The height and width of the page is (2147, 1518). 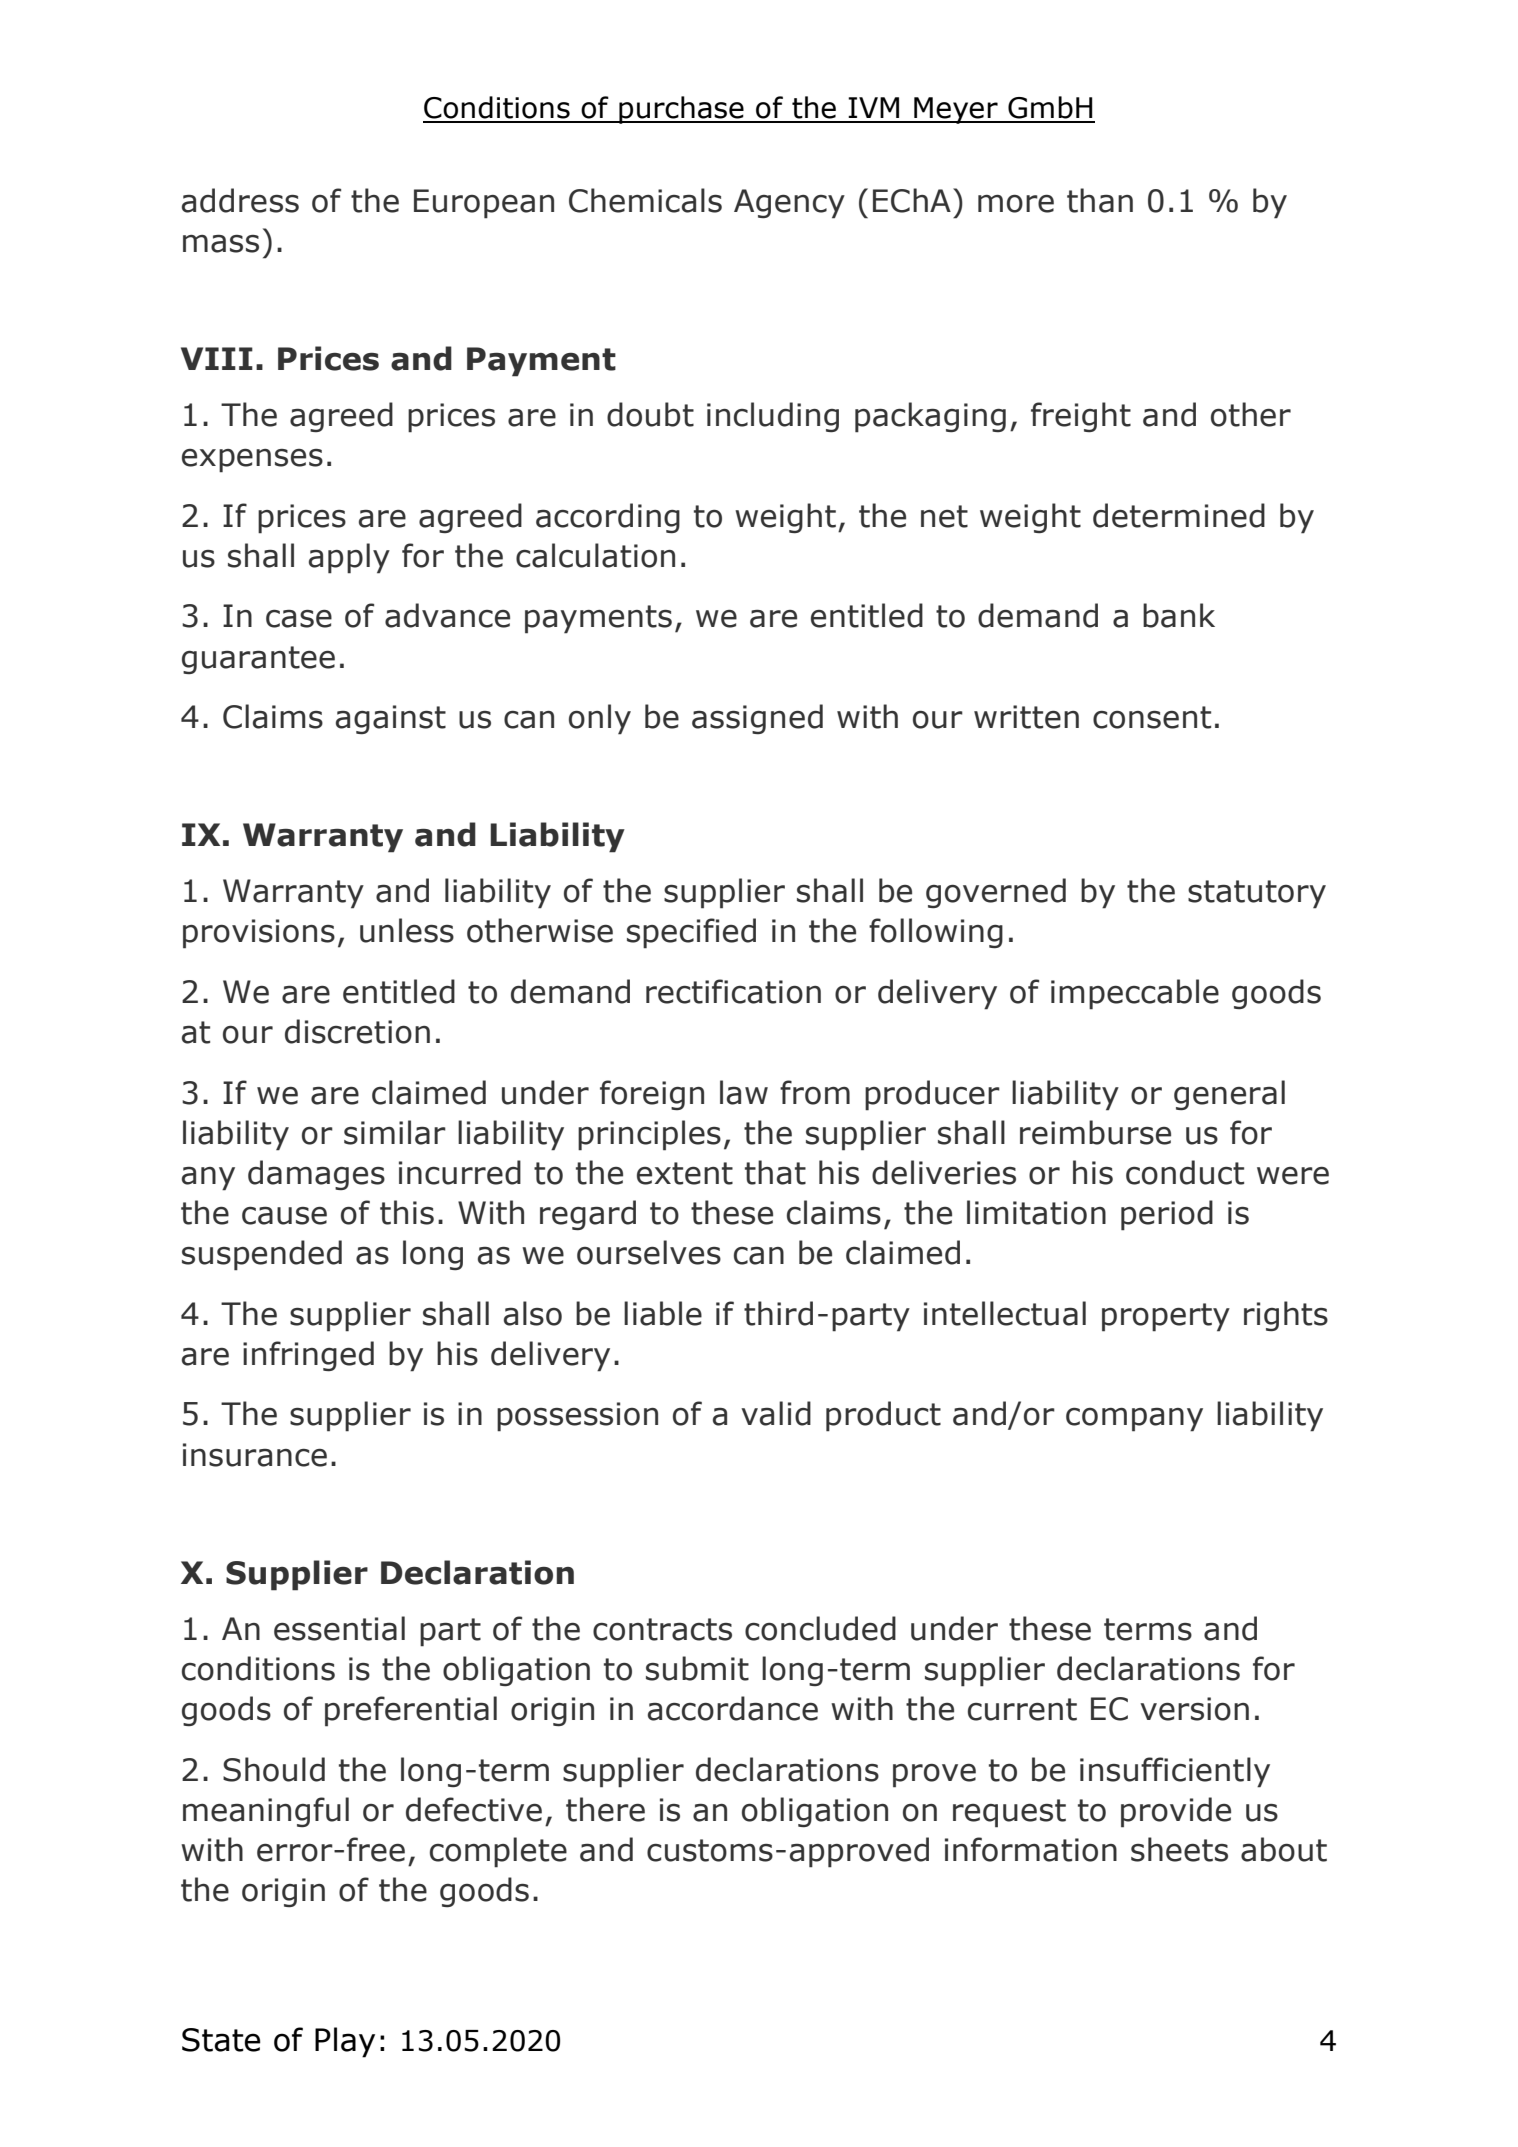 I want to click on Agency, so click(x=789, y=204).
